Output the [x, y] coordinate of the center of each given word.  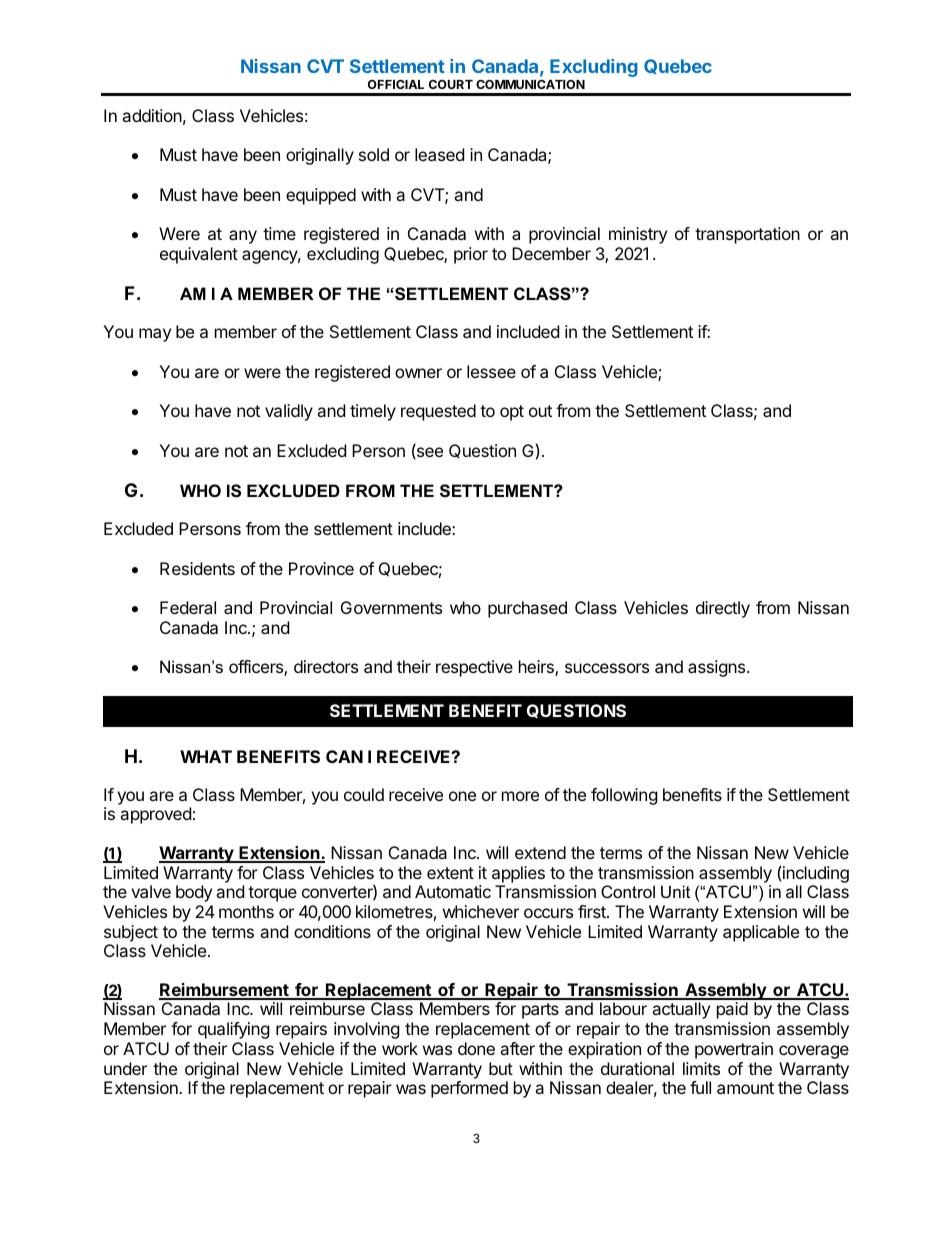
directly [723, 609]
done [476, 1048]
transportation [747, 235]
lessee [491, 371]
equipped [321, 196]
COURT [451, 84]
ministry [638, 235]
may [155, 335]
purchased [527, 609]
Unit [675, 891]
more [520, 796]
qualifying [234, 1030]
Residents [197, 568]
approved [155, 815]
